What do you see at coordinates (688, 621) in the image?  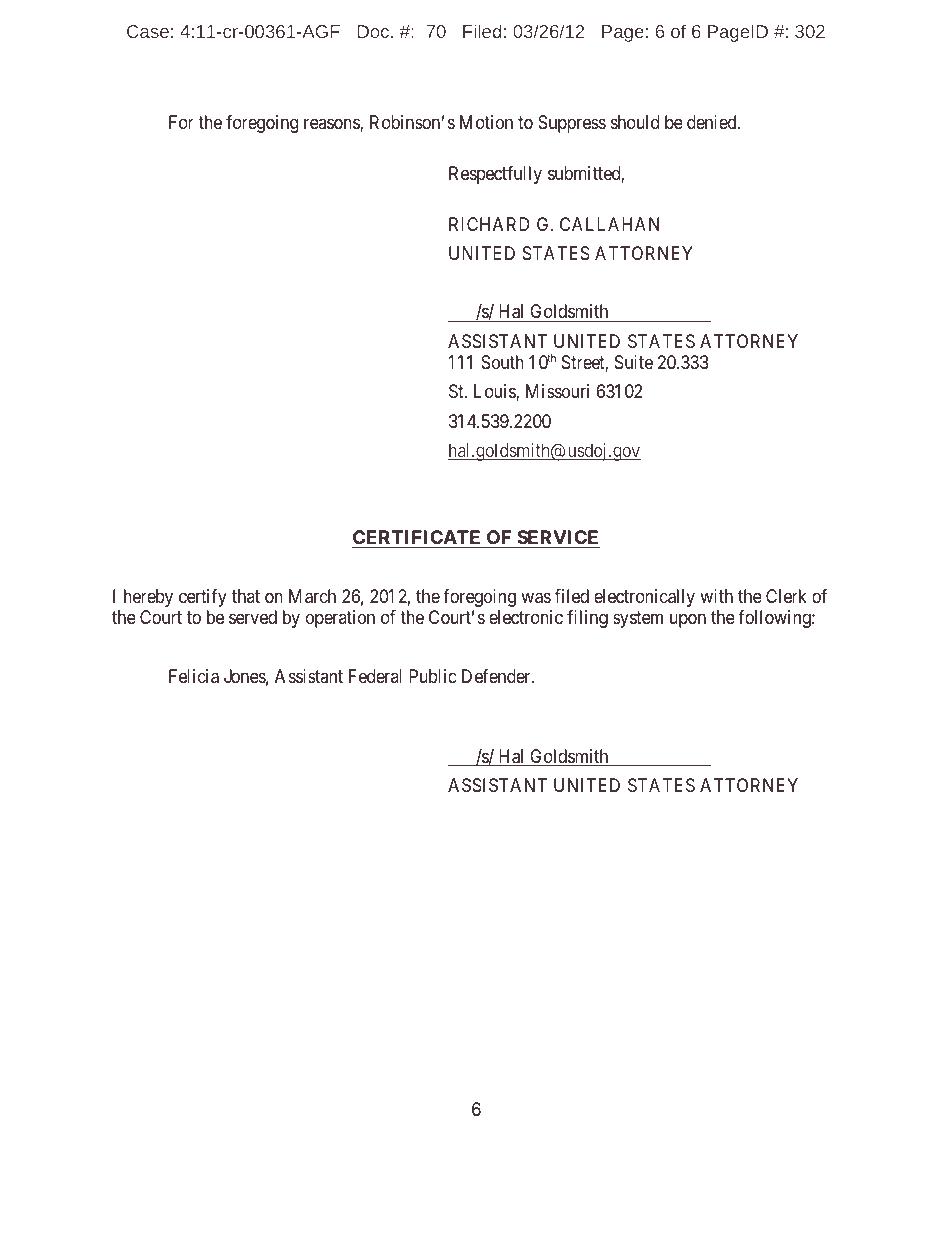 I see `upon` at bounding box center [688, 621].
